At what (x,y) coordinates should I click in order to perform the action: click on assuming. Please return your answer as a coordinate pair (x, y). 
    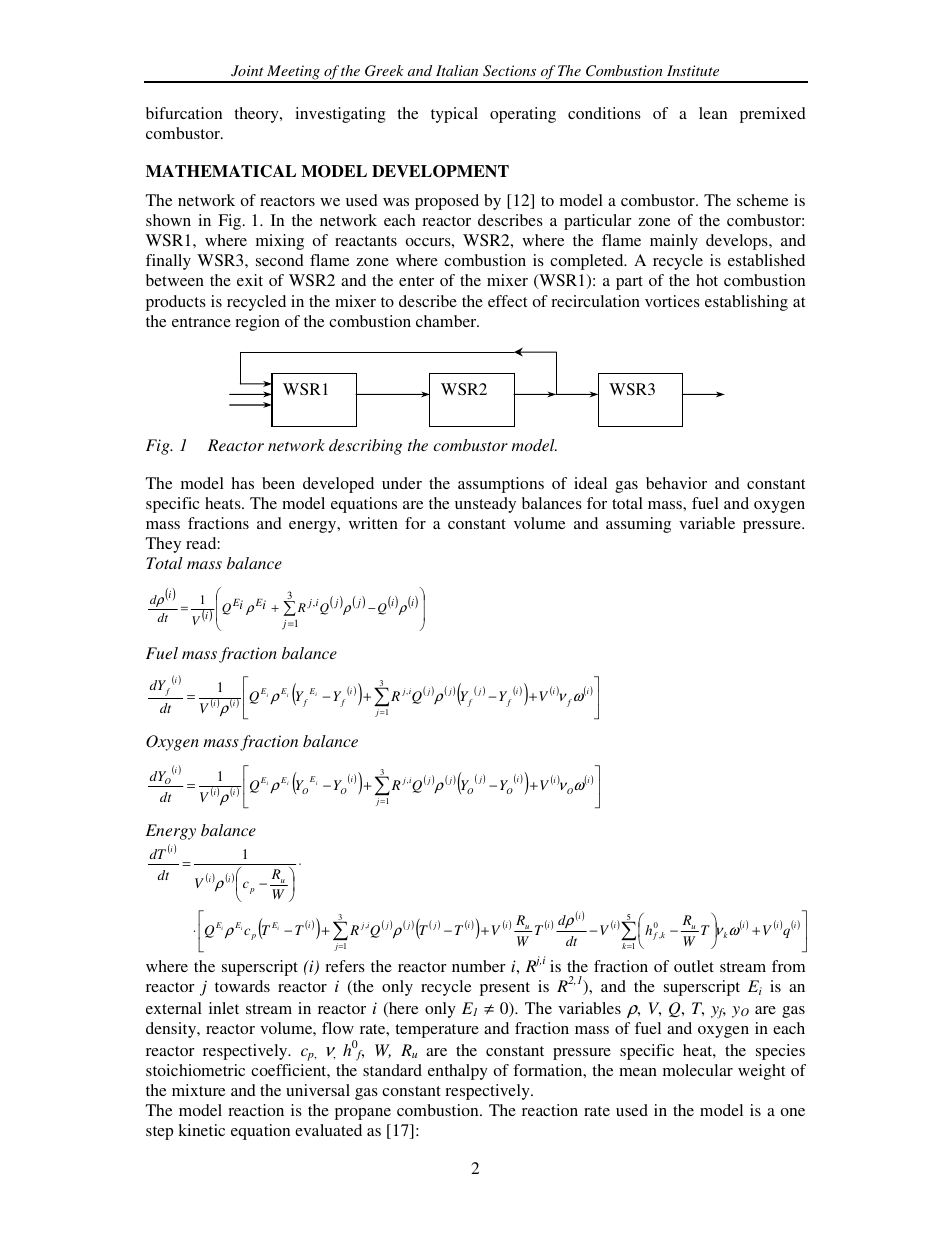
    Looking at the image, I should click on (638, 525).
